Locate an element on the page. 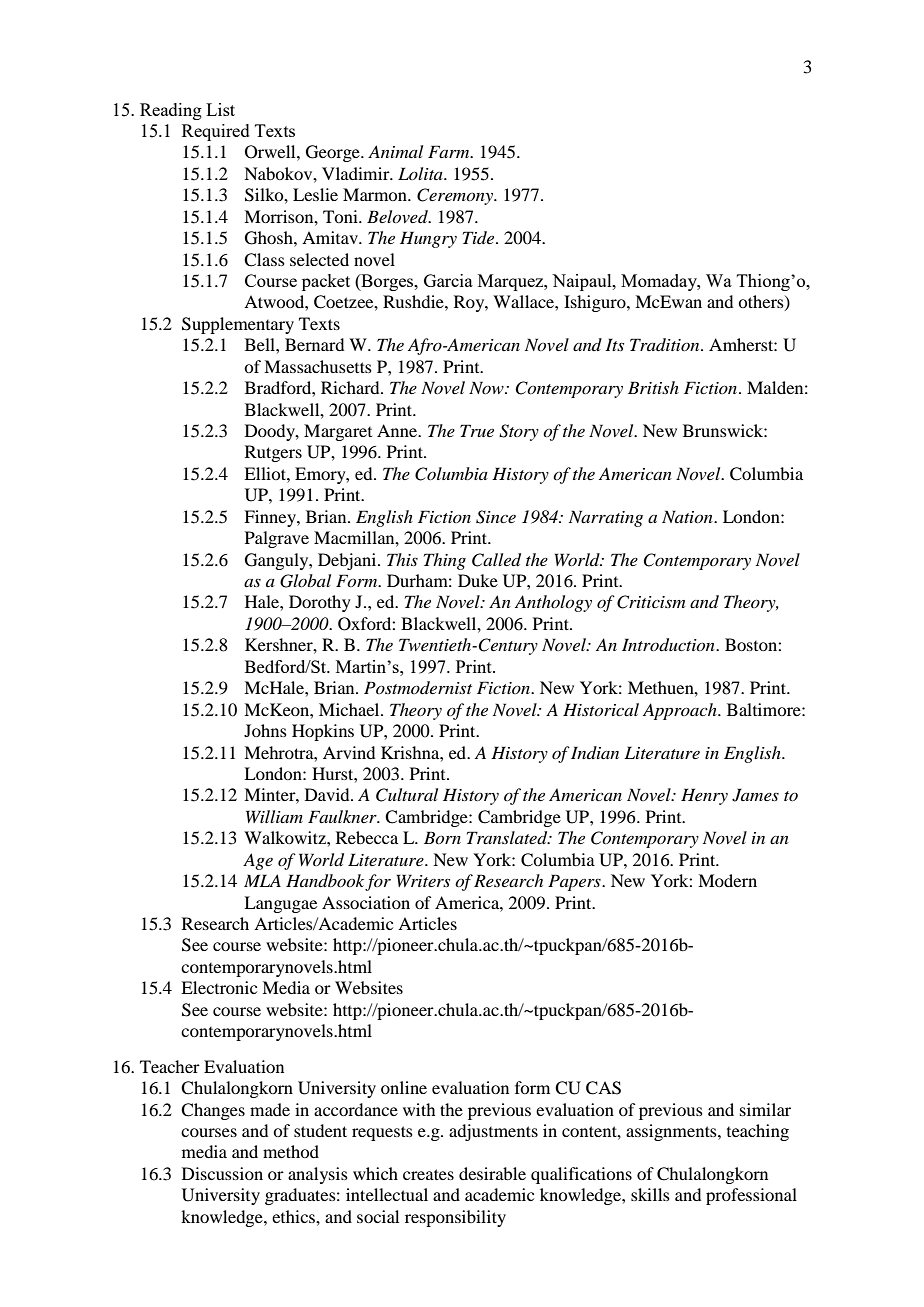 The width and height of the page is (924, 1307). Tradition is located at coordinates (666, 344).
